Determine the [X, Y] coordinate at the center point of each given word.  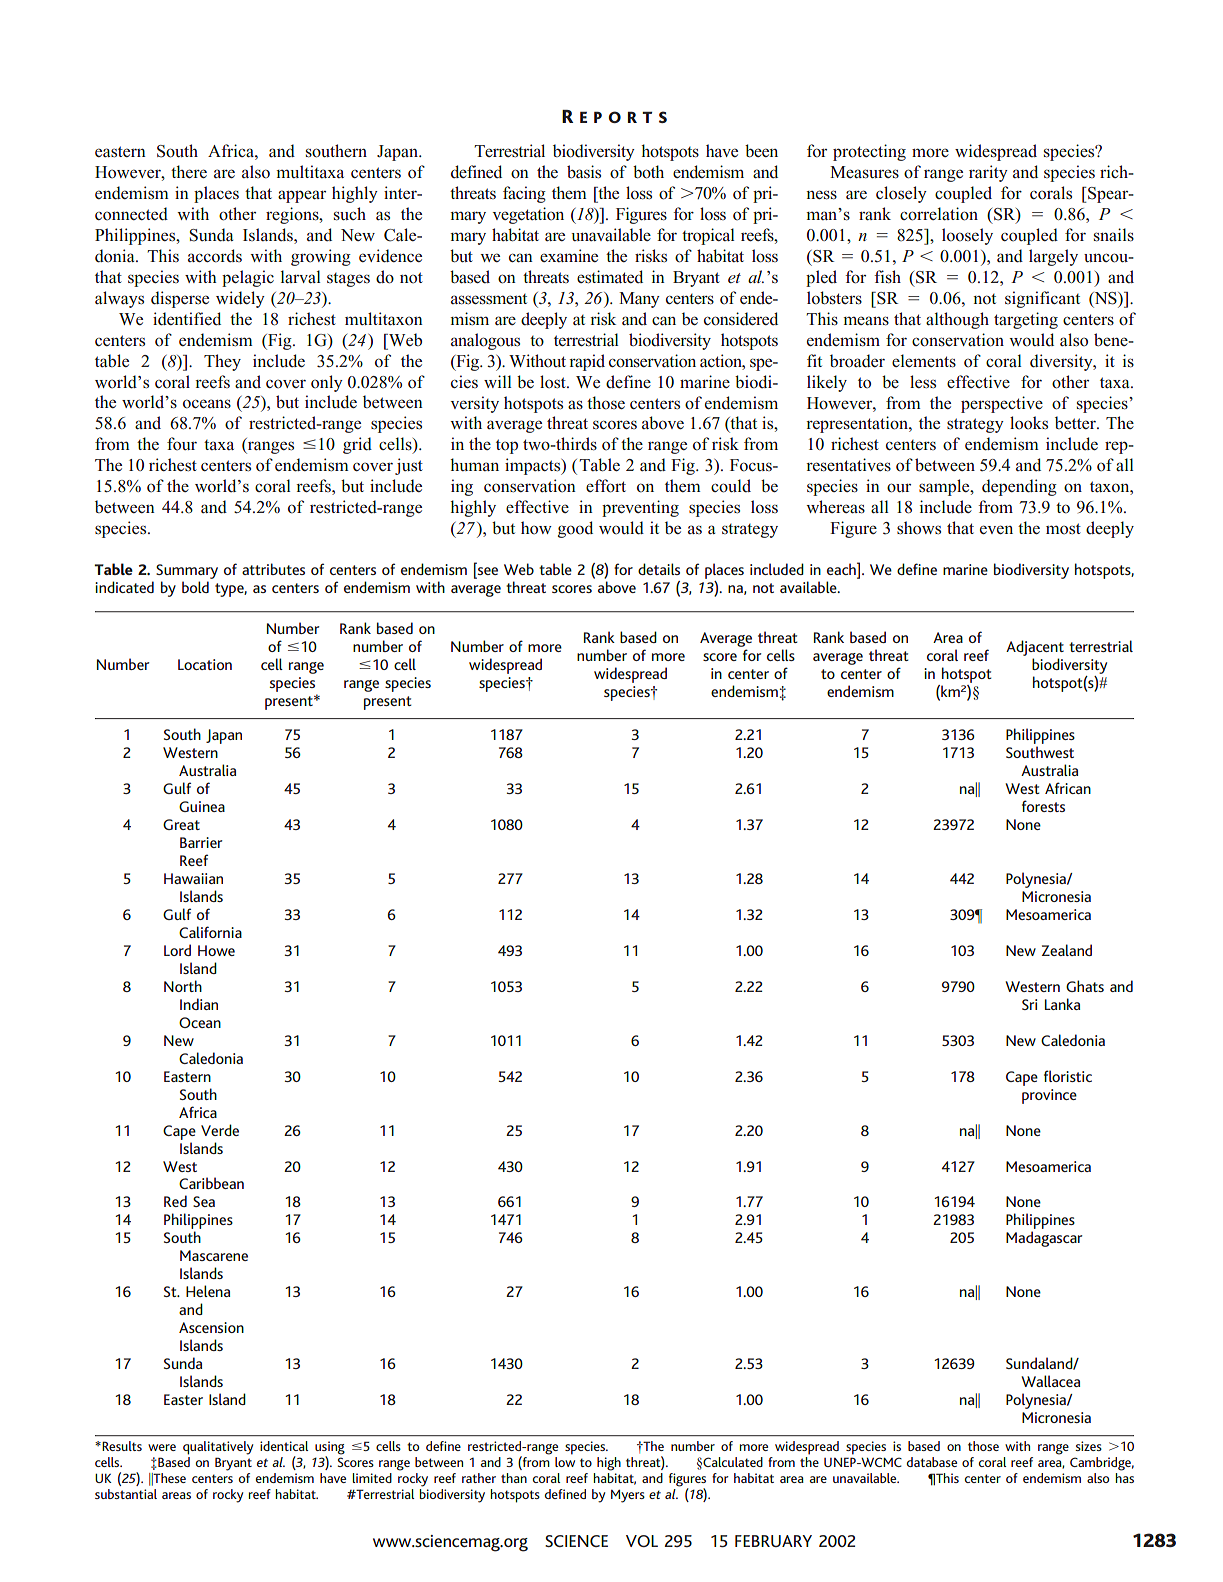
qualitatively [218, 1448]
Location [205, 664]
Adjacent [1035, 648]
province [1049, 1096]
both [648, 172]
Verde [220, 1130]
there [189, 171]
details [659, 569]
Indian [199, 1004]
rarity [988, 173]
